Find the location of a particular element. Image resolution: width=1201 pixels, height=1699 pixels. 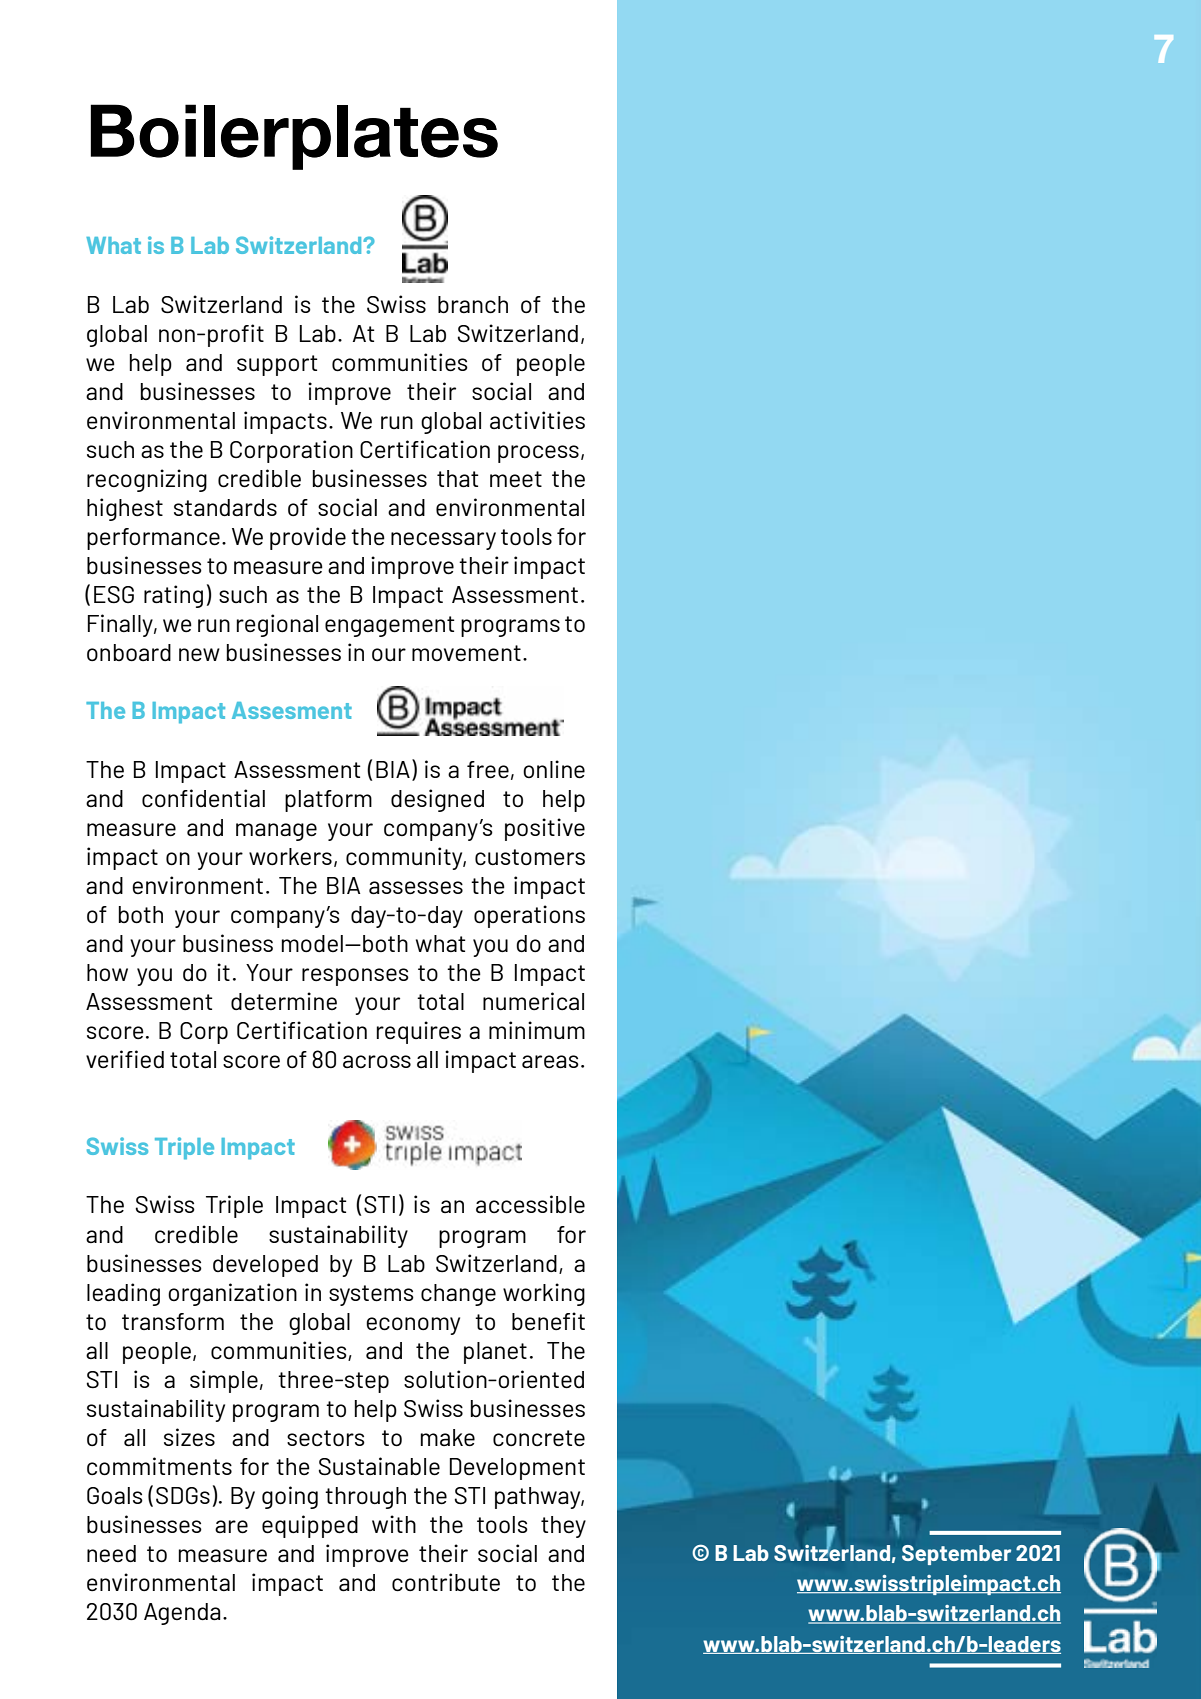

new is located at coordinates (199, 655).
